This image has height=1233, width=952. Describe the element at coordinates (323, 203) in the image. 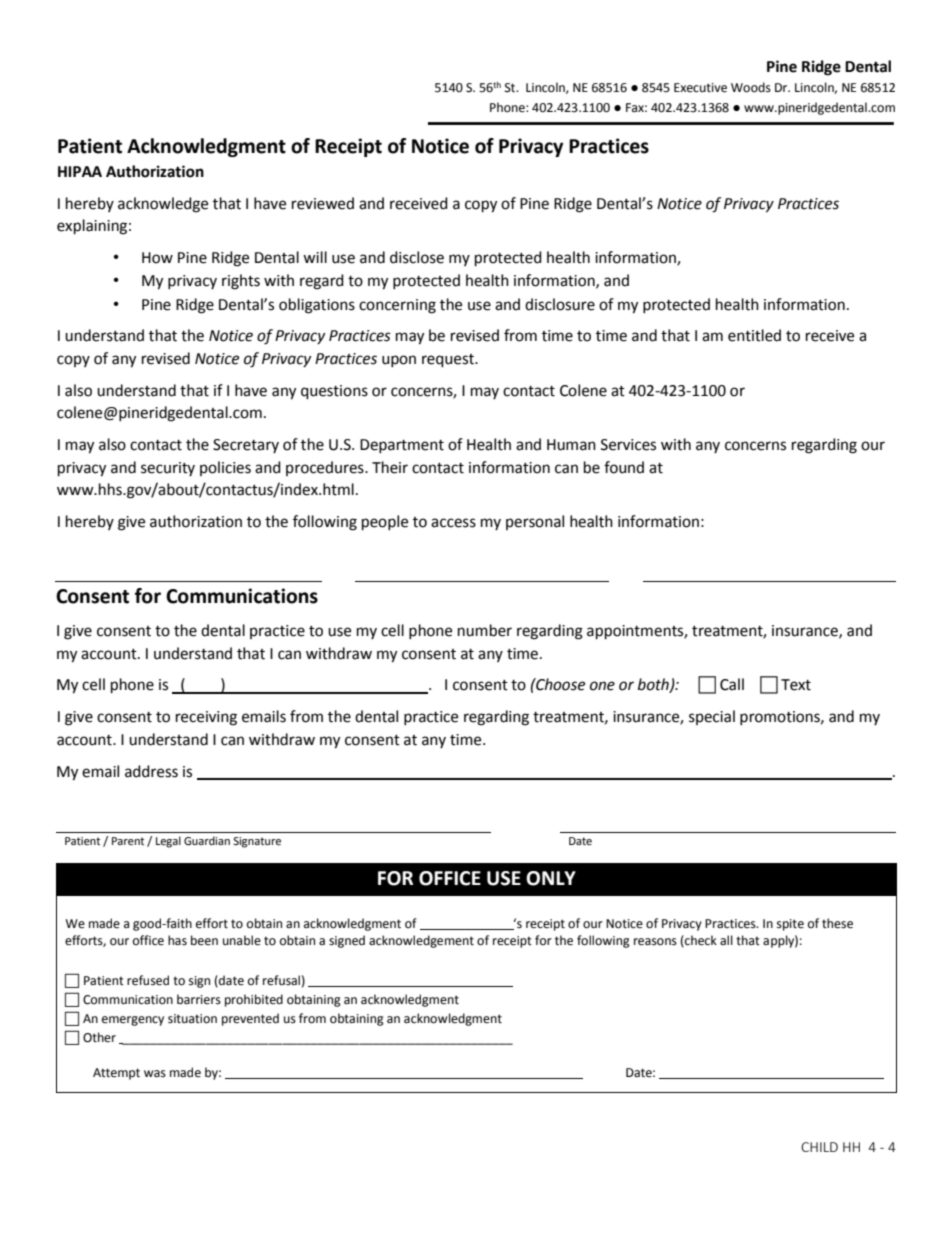

I see `reviewed` at that location.
